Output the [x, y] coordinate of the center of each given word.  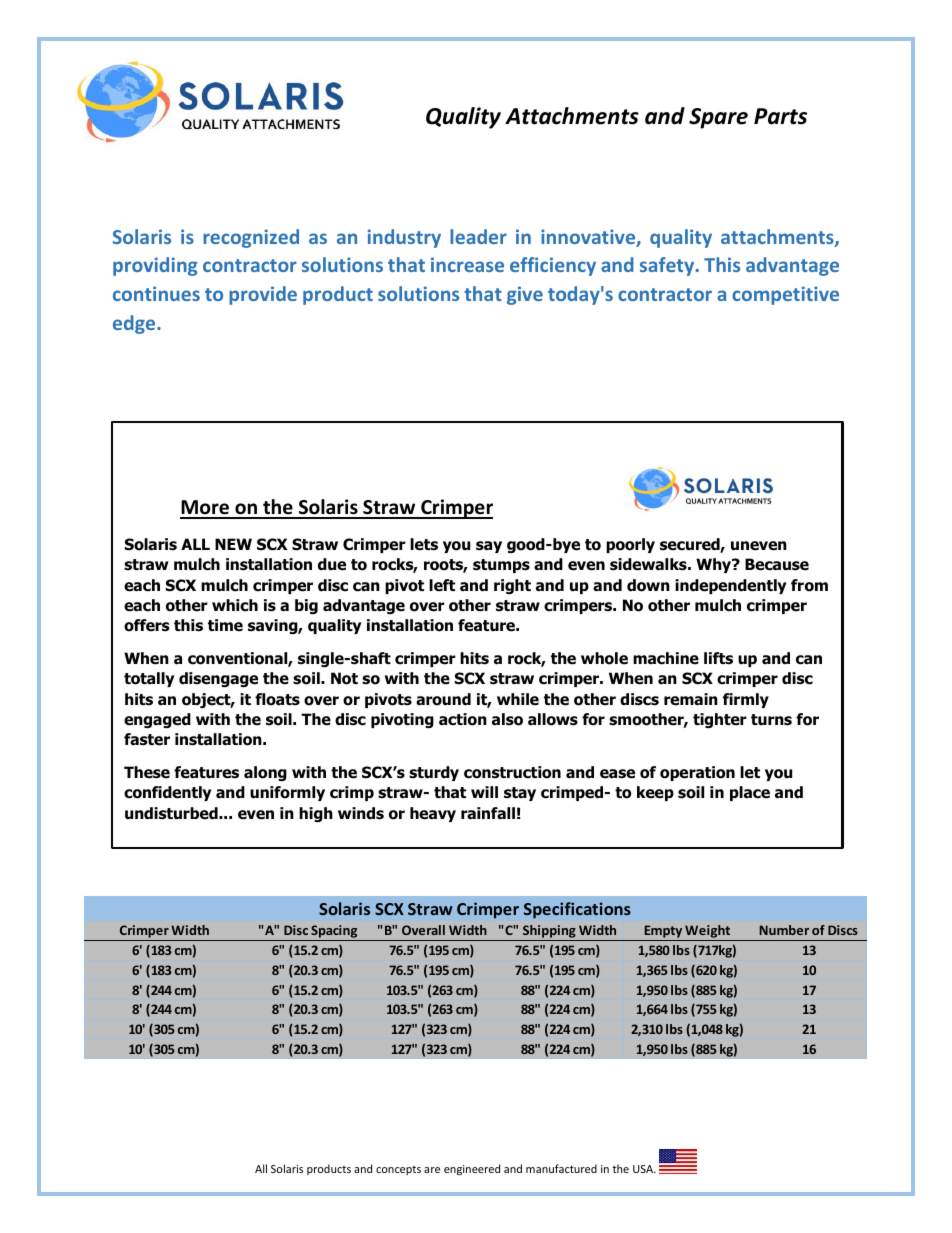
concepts [398, 1170]
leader [478, 236]
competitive [785, 295]
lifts [718, 658]
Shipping [549, 933]
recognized [251, 238]
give [525, 295]
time [225, 625]
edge [135, 324]
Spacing [334, 933]
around [443, 699]
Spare [718, 118]
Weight [708, 933]
